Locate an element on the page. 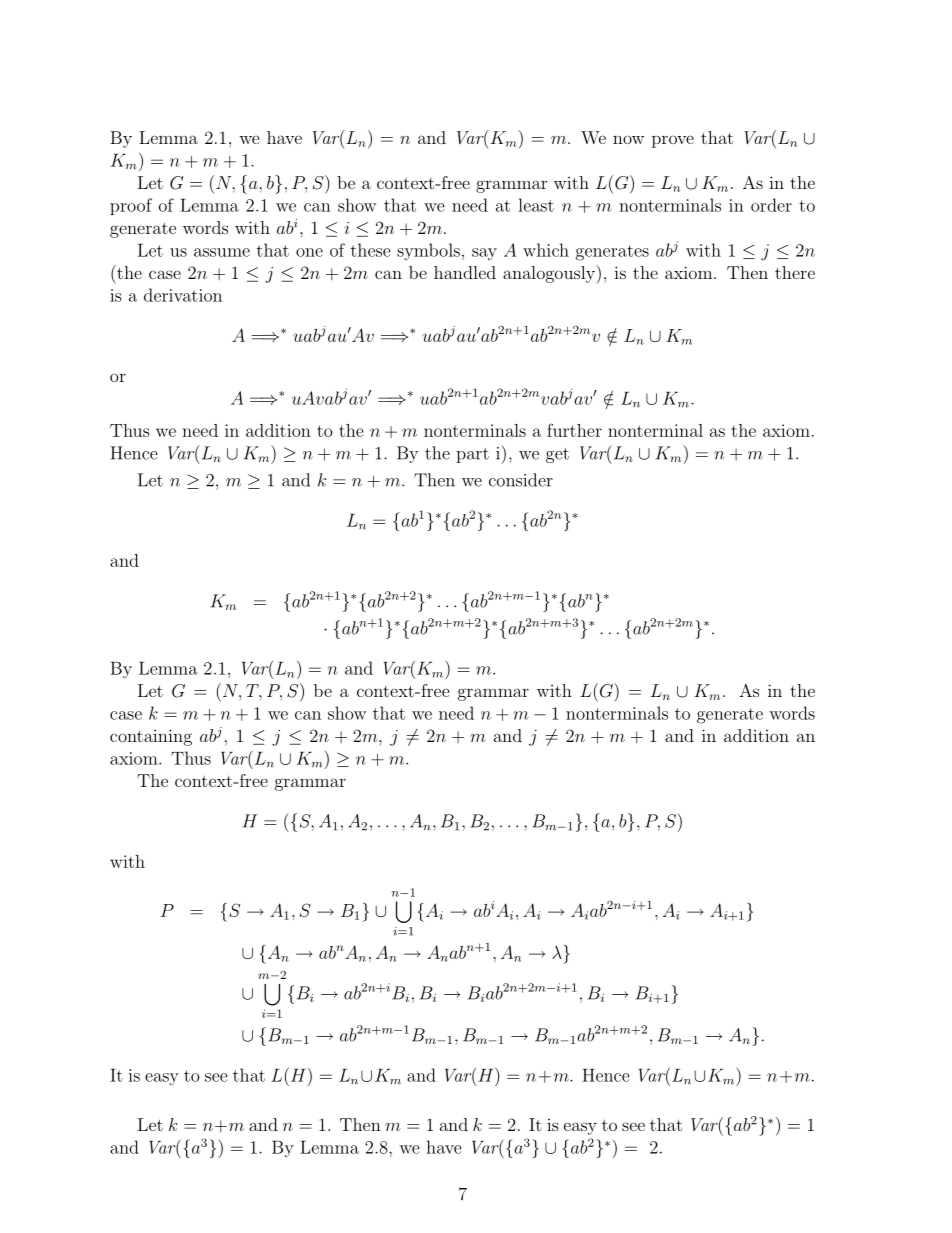 The width and height of the page is (952, 1233). least is located at coordinates (536, 205).
